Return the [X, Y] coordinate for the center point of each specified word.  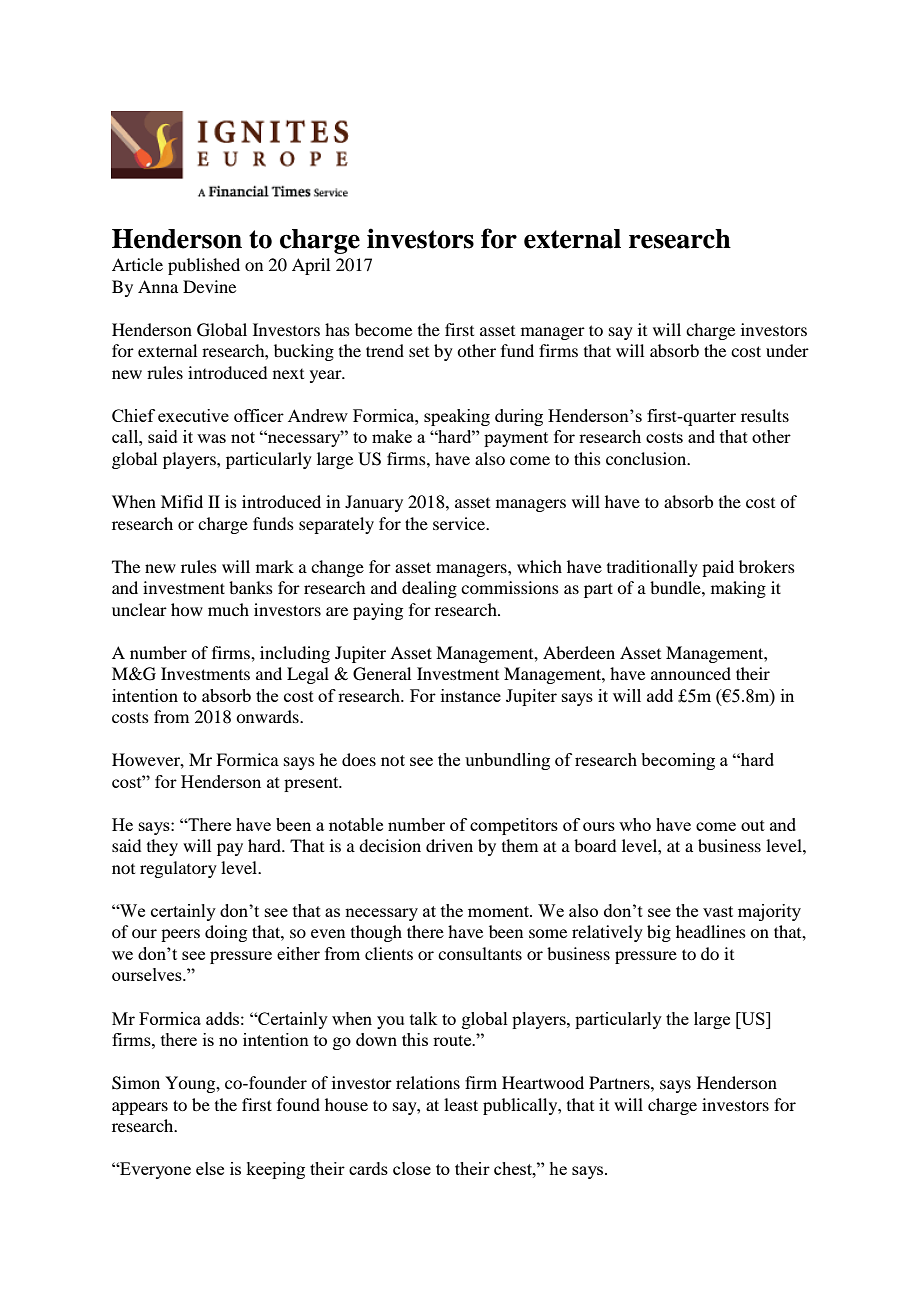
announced [691, 673]
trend [385, 350]
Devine [209, 286]
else [210, 1168]
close [412, 1168]
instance [471, 695]
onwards [268, 716]
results [765, 415]
